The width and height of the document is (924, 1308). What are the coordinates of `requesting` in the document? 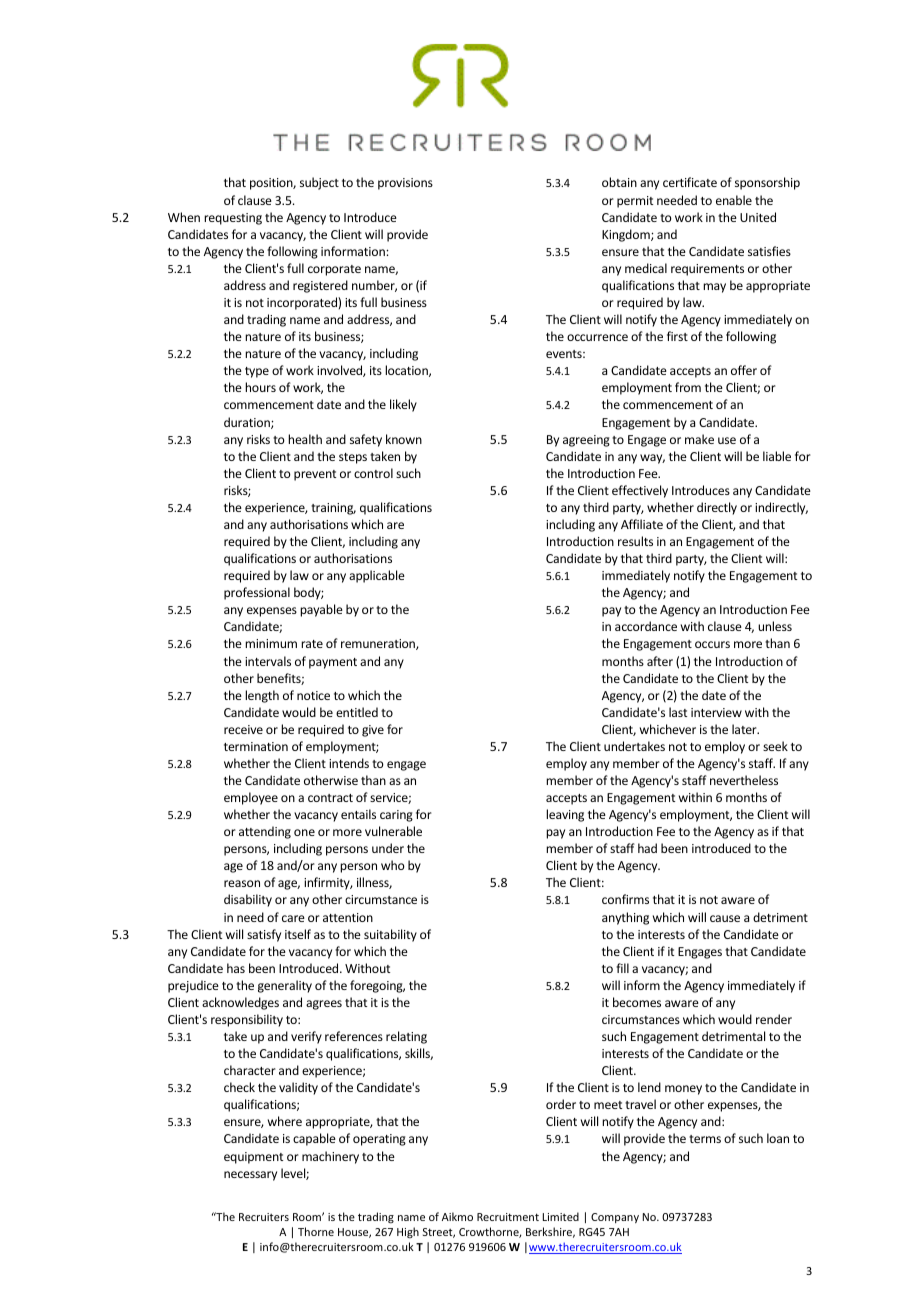 It's located at (233, 219).
